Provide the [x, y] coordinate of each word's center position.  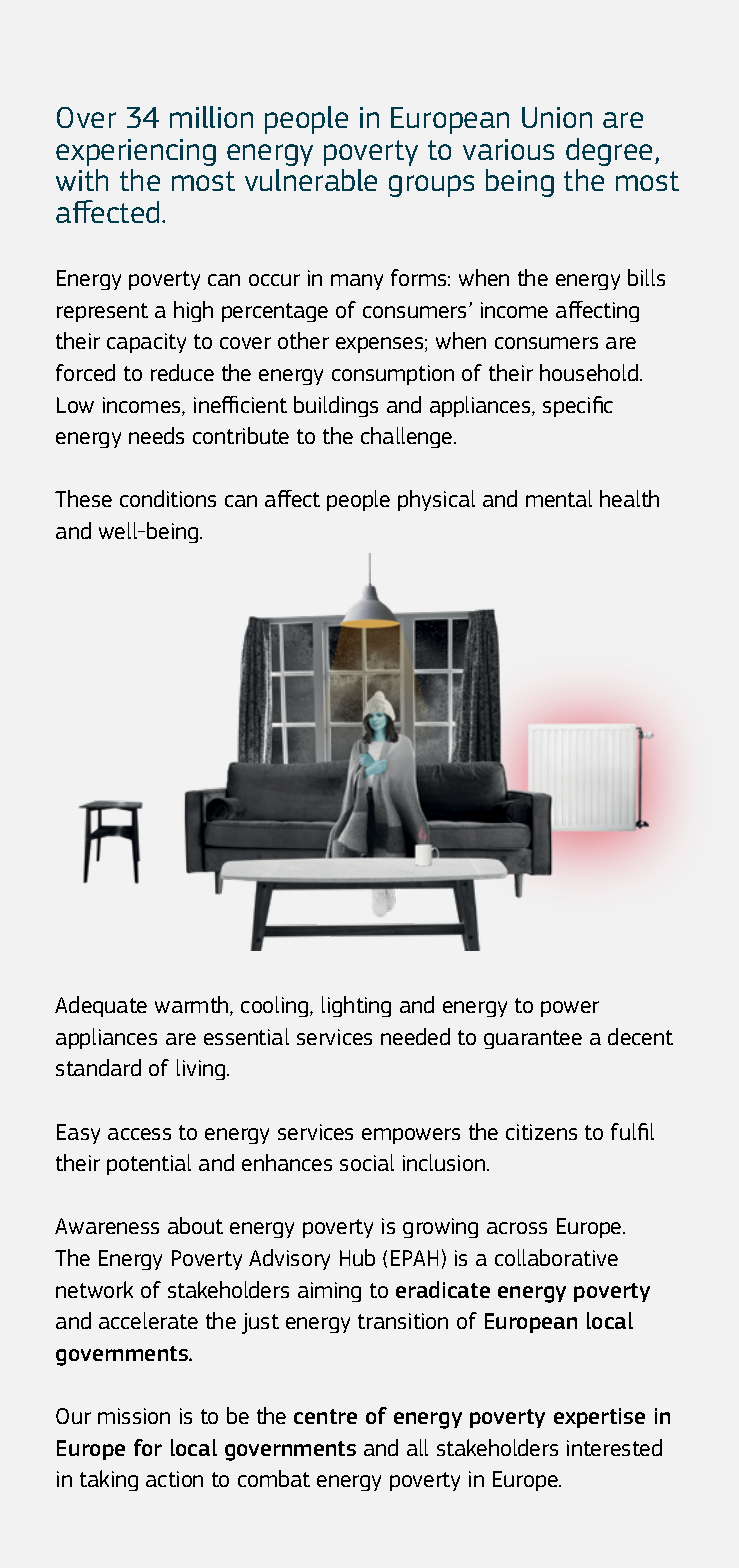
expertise [599, 1418]
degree [609, 152]
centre [325, 1416]
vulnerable [311, 180]
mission [134, 1416]
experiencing [136, 152]
